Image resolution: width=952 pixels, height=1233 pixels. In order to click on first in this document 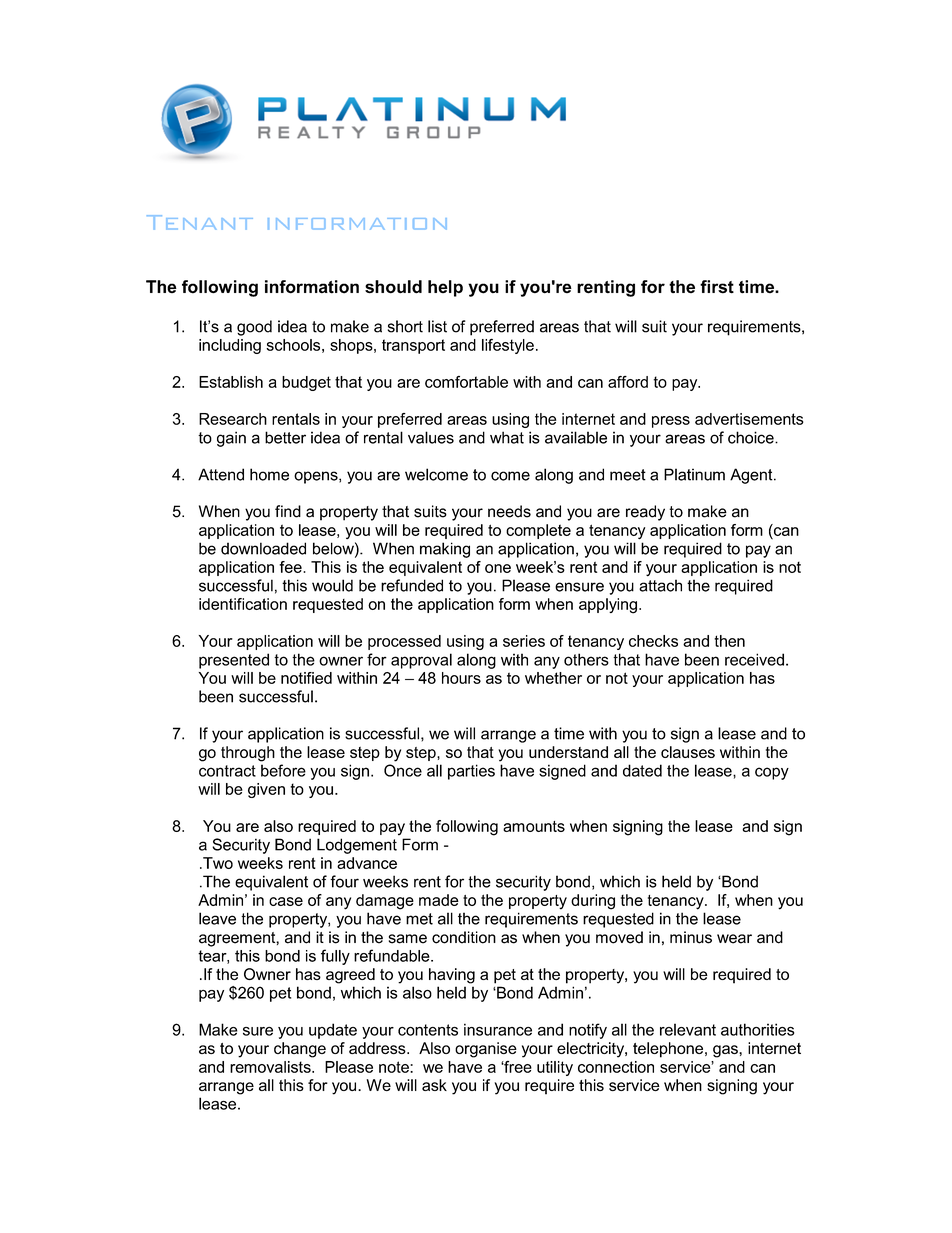, I will do `click(717, 287)`.
